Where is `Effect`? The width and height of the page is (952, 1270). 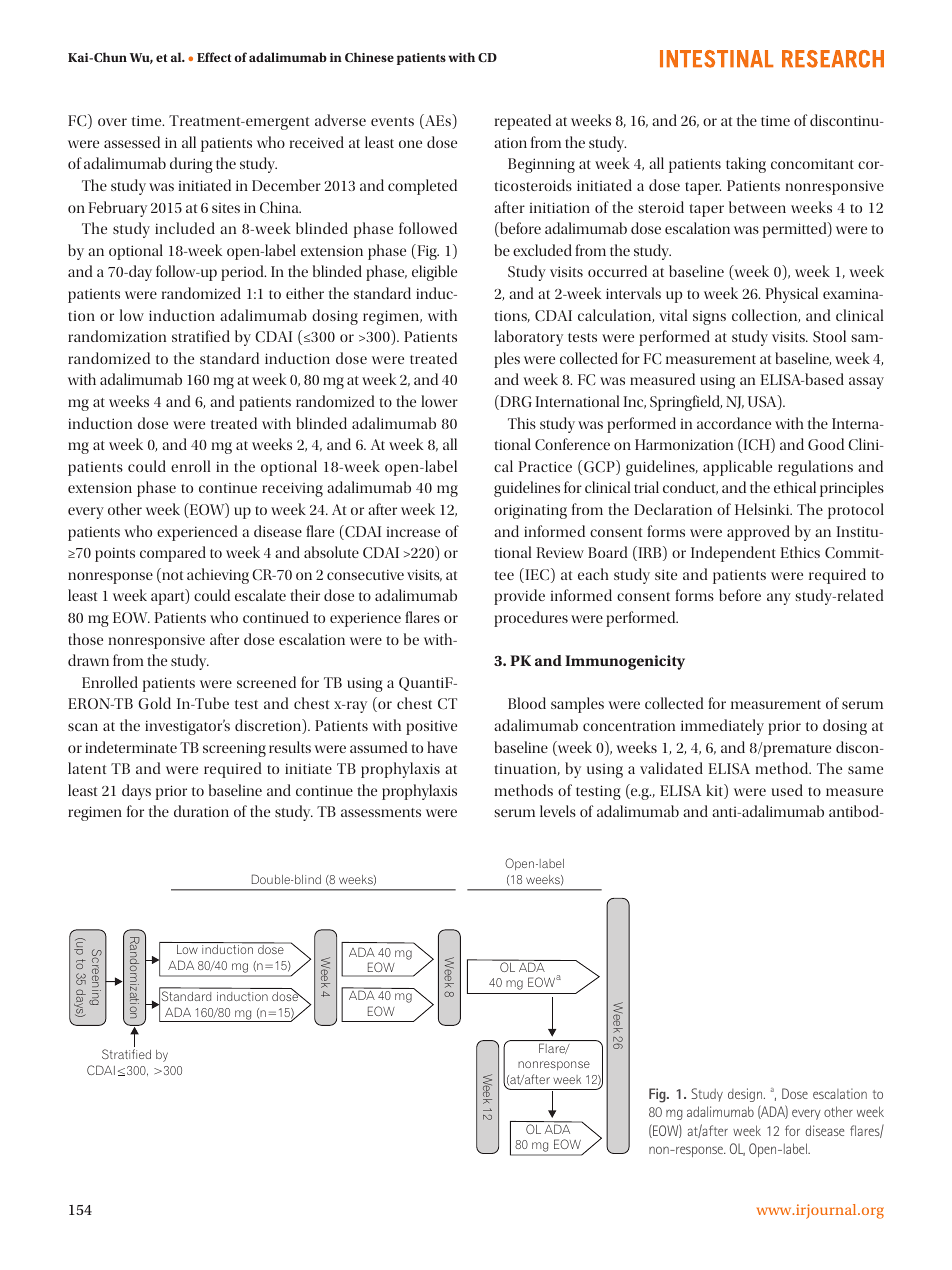
Effect is located at coordinates (214, 57).
